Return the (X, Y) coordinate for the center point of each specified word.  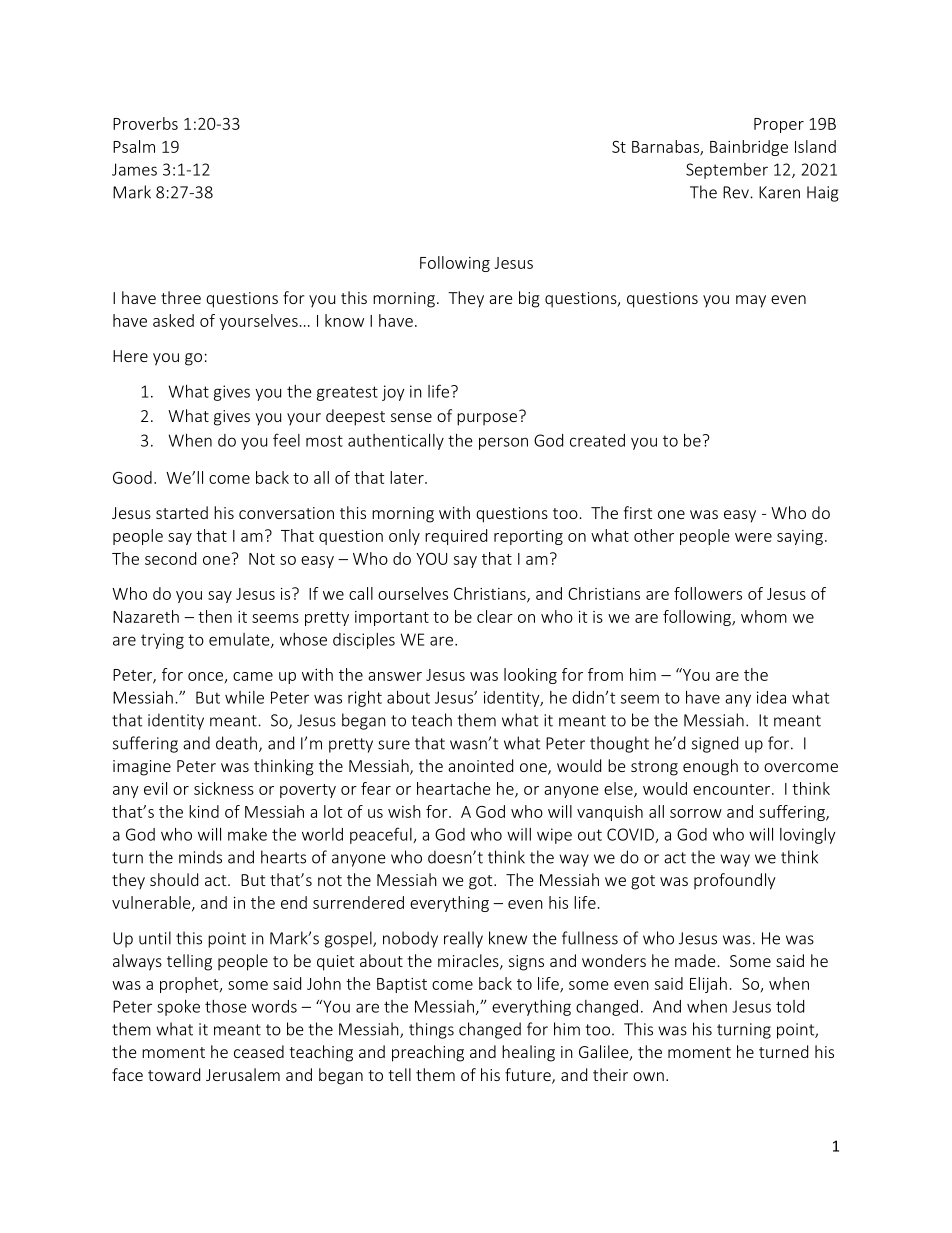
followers (708, 593)
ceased (259, 1051)
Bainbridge (749, 148)
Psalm (134, 146)
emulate (240, 640)
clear (495, 616)
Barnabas (666, 147)
